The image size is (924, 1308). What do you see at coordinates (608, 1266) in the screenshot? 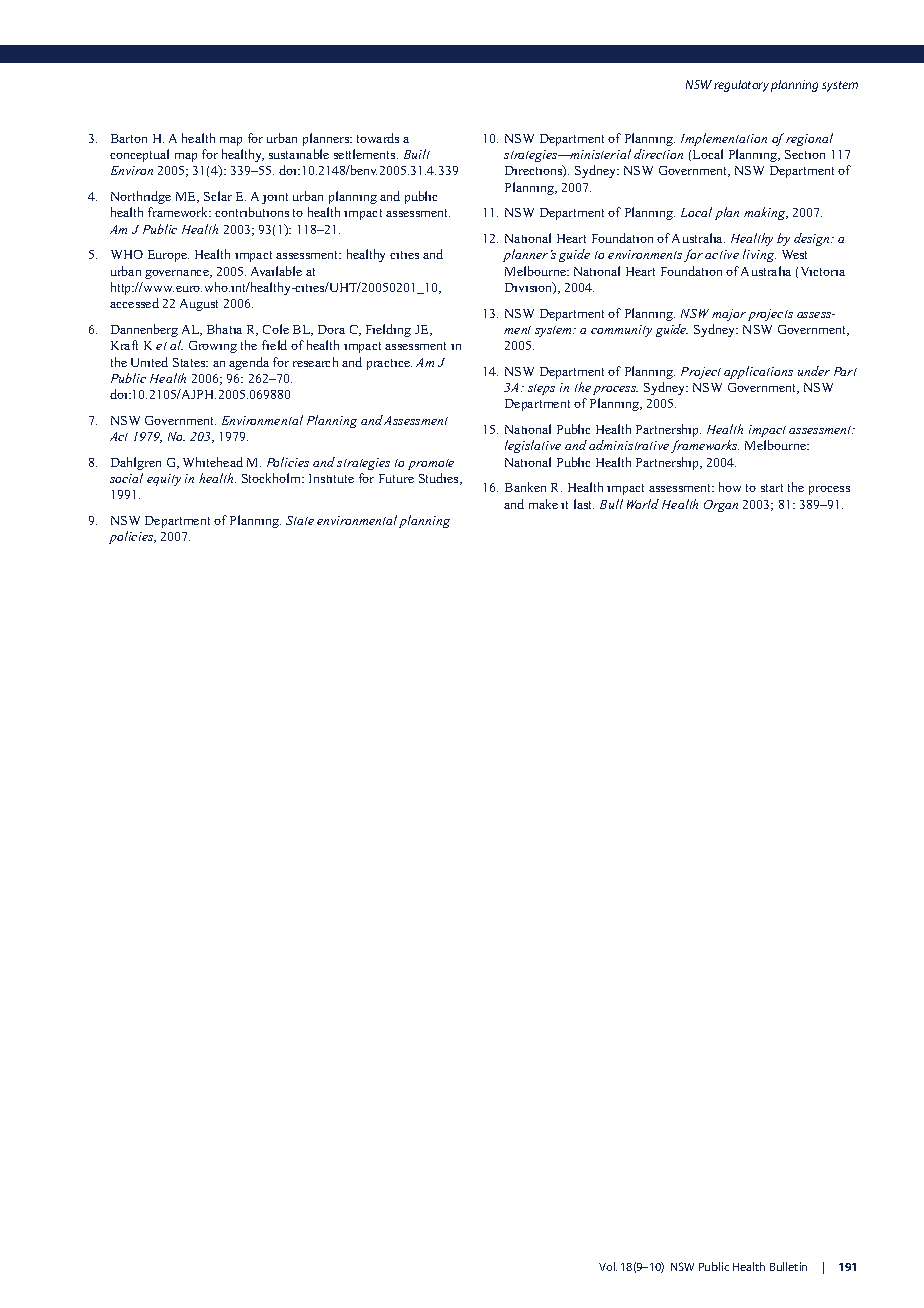
I see `Vol` at bounding box center [608, 1266].
